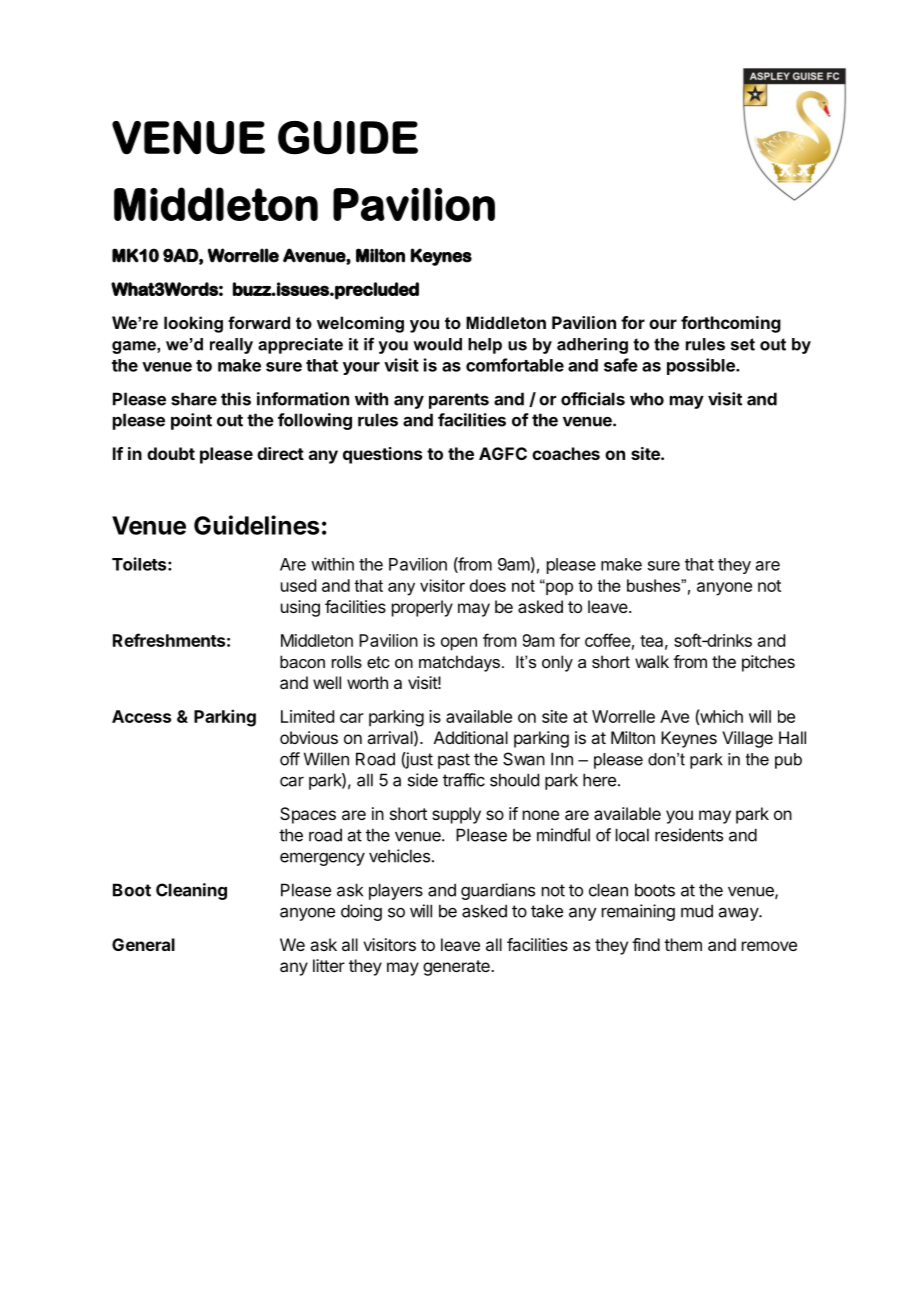 The height and width of the document is (1308, 924). What do you see at coordinates (309, 737) in the document?
I see `obvious` at bounding box center [309, 737].
